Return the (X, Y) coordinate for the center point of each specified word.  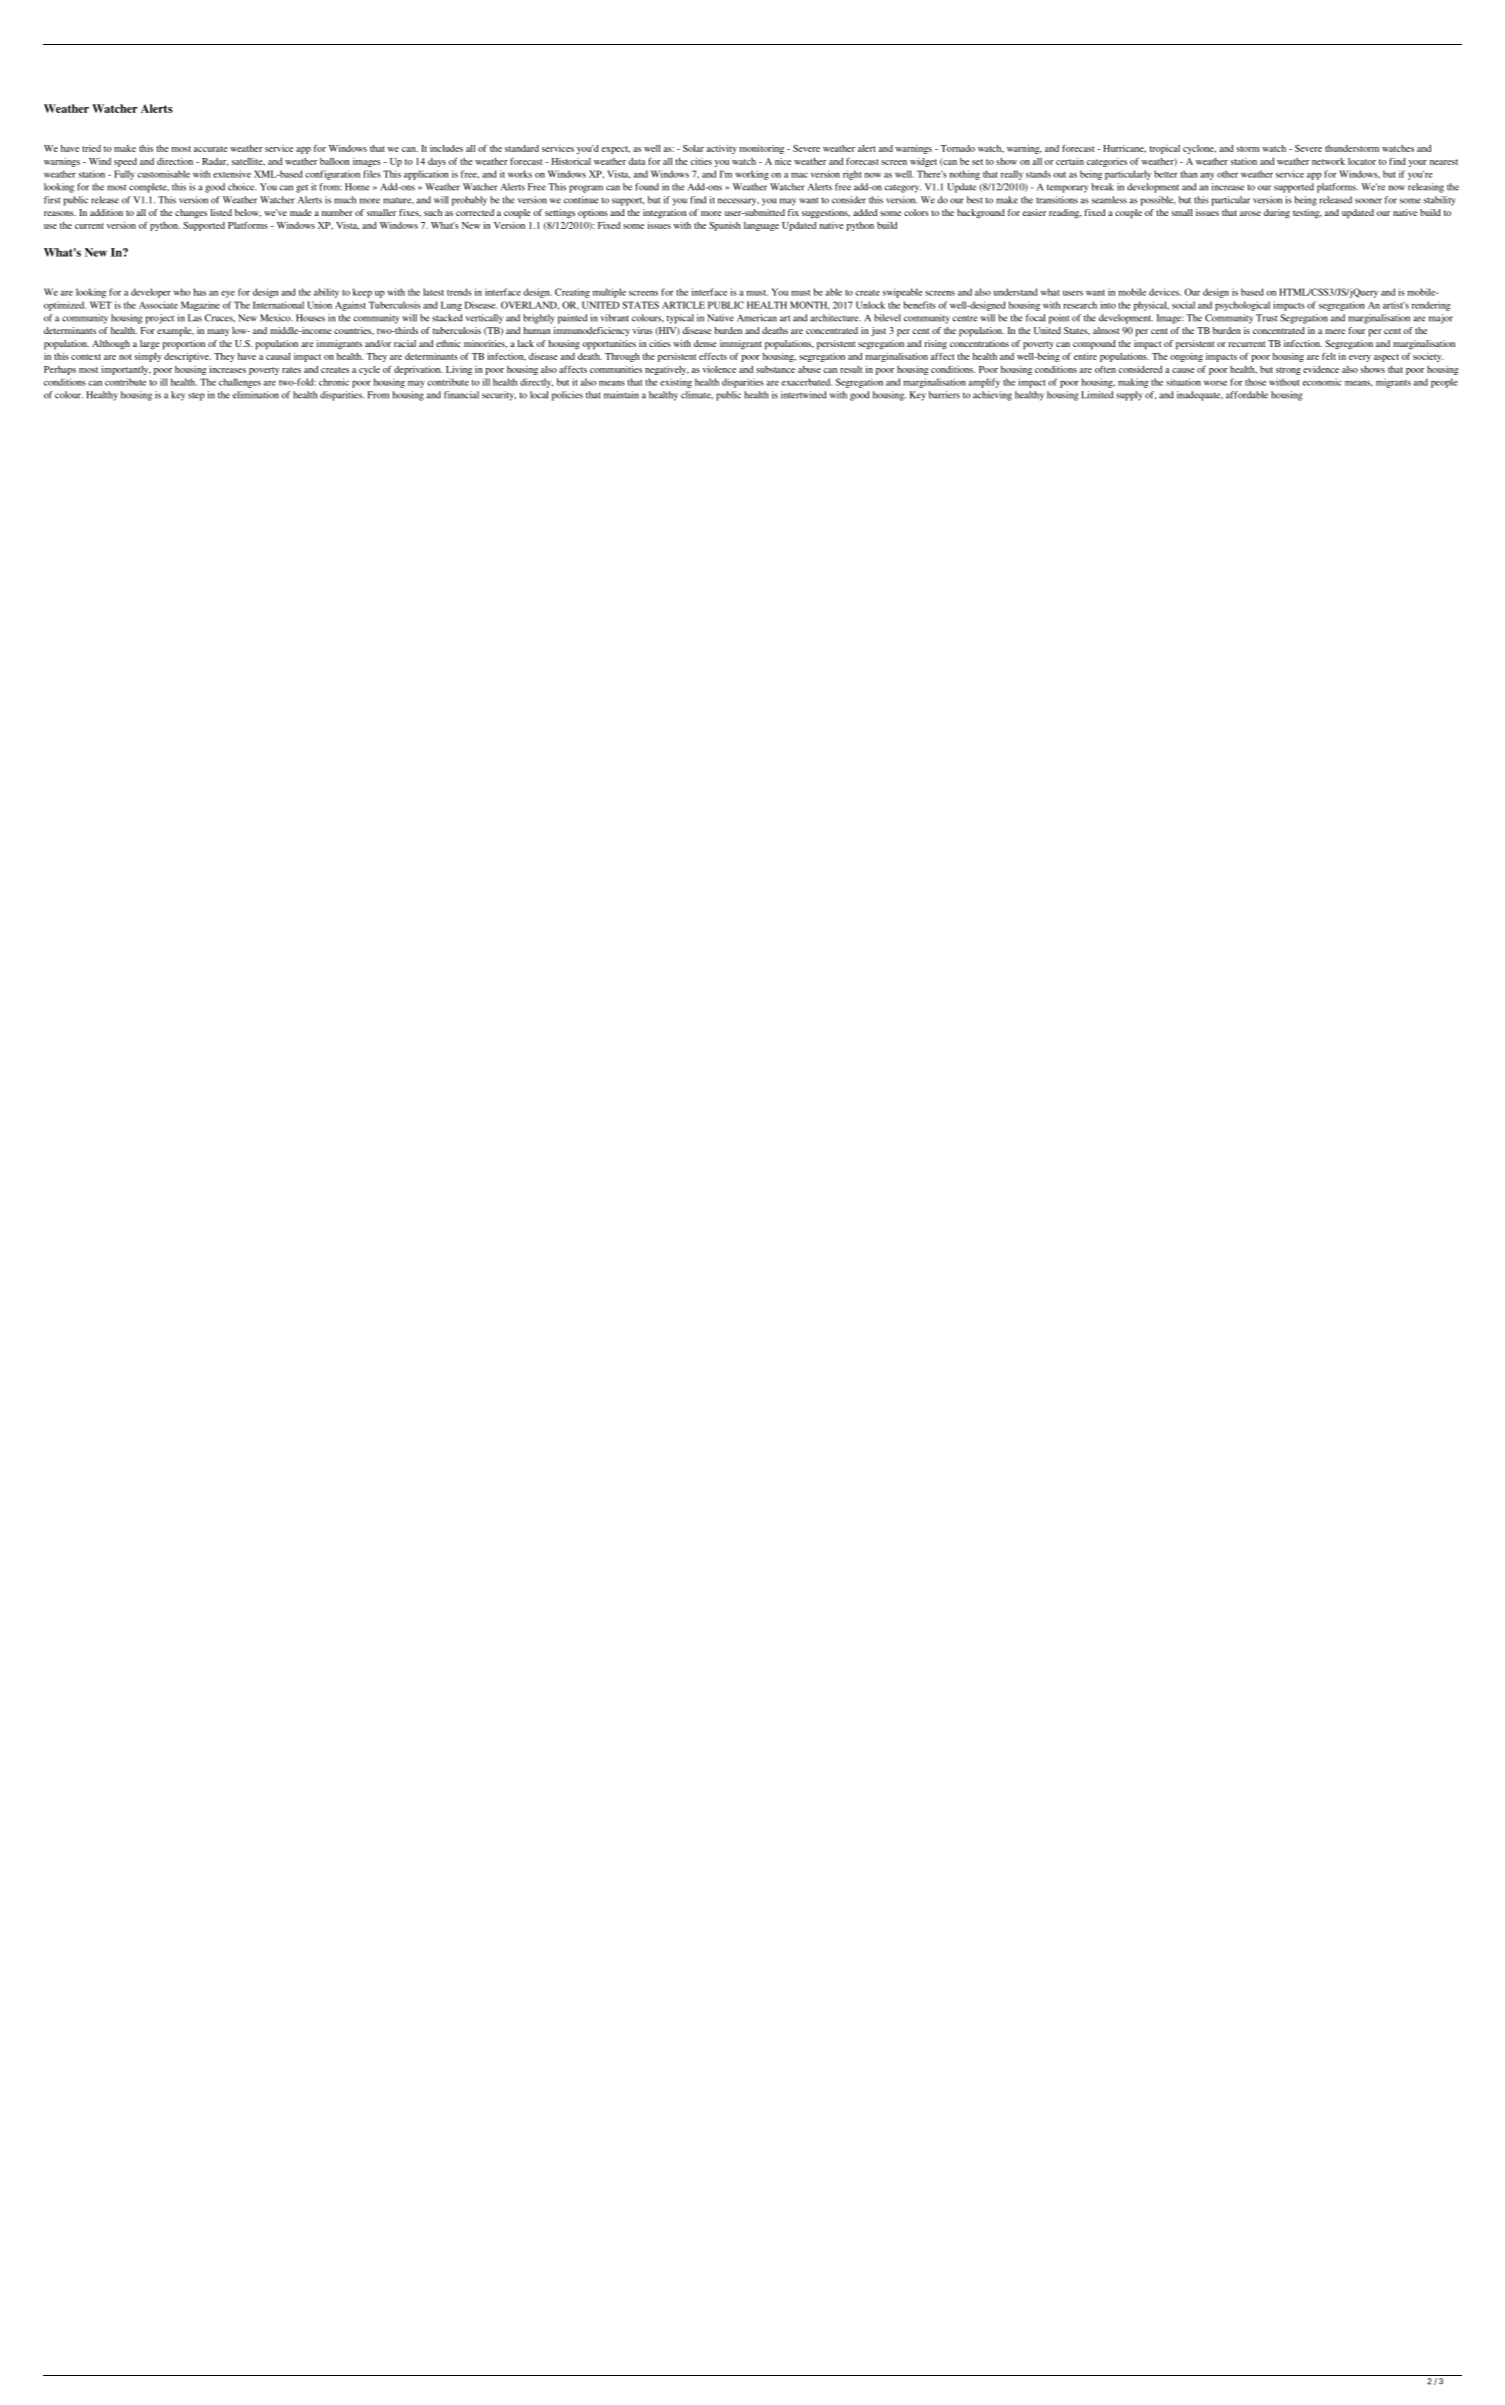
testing (1307, 214)
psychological (1242, 306)
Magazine (200, 306)
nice (783, 161)
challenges (240, 383)
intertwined (804, 395)
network (1328, 161)
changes (191, 214)
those (1255, 382)
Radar (215, 162)
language (761, 226)
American (757, 318)
